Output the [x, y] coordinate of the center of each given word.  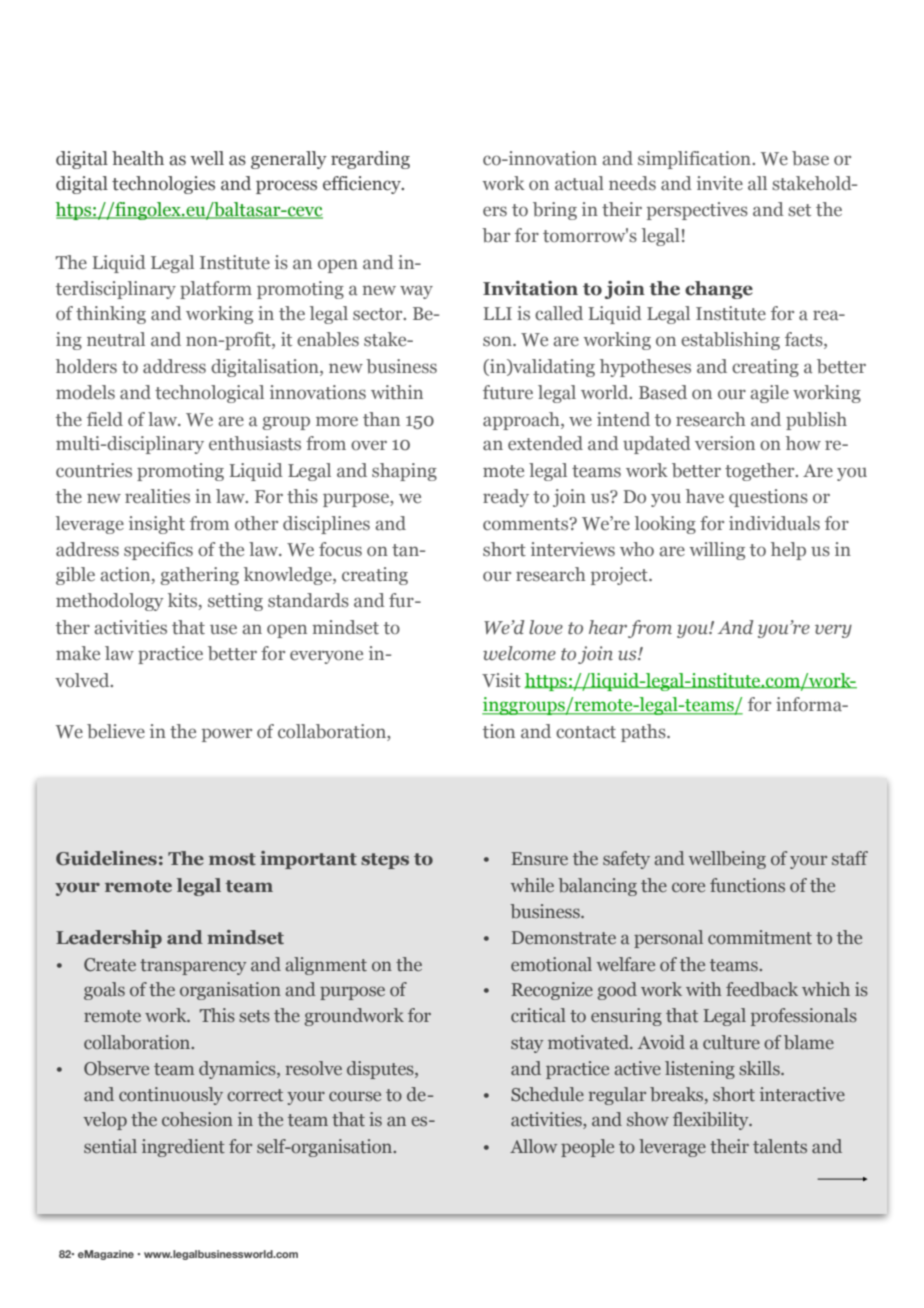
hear [608, 627]
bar [496, 235]
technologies [163, 185]
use [223, 629]
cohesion [197, 1119]
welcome [519, 653]
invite [720, 183]
